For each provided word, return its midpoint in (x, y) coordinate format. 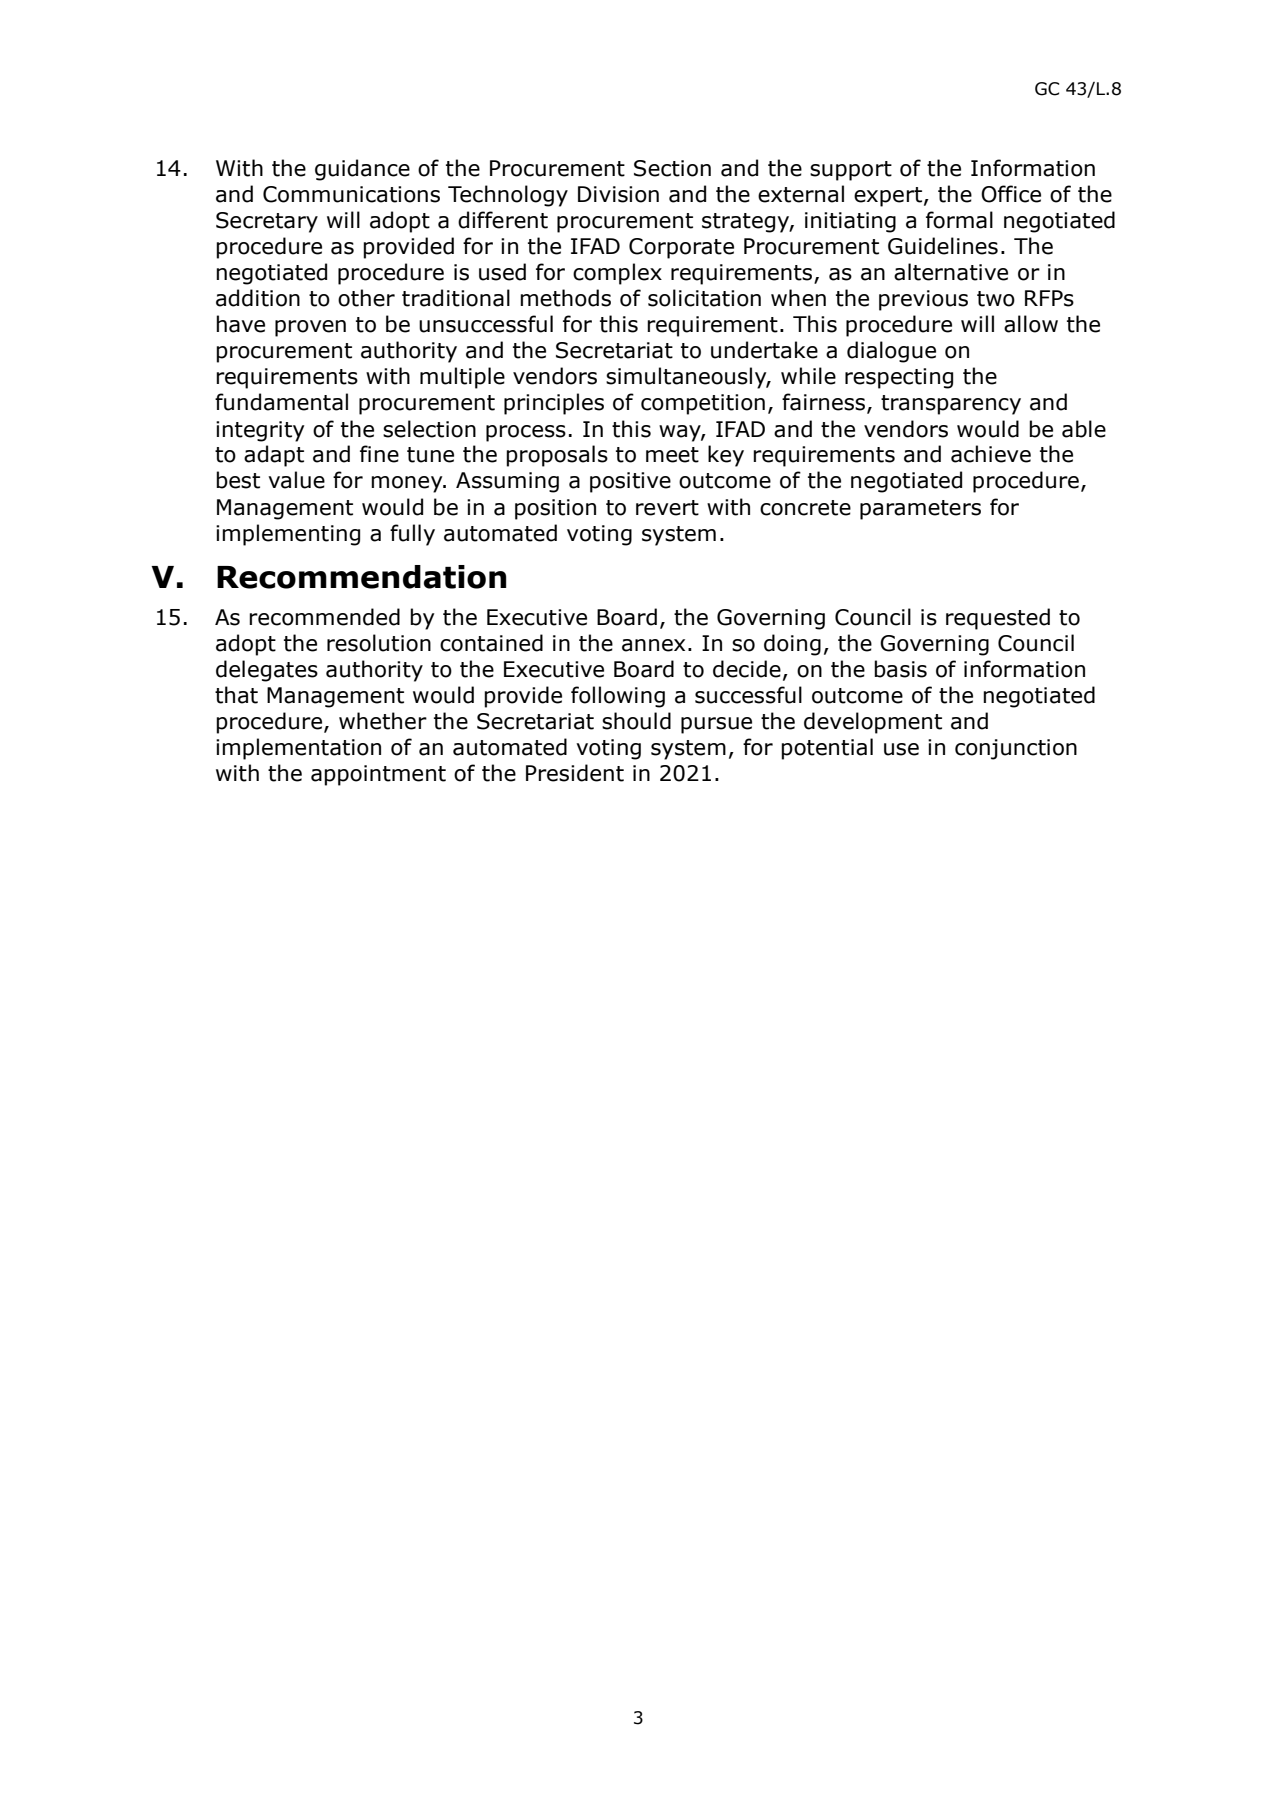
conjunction (1016, 749)
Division (618, 194)
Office (1011, 194)
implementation (298, 749)
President (575, 773)
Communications (351, 194)
